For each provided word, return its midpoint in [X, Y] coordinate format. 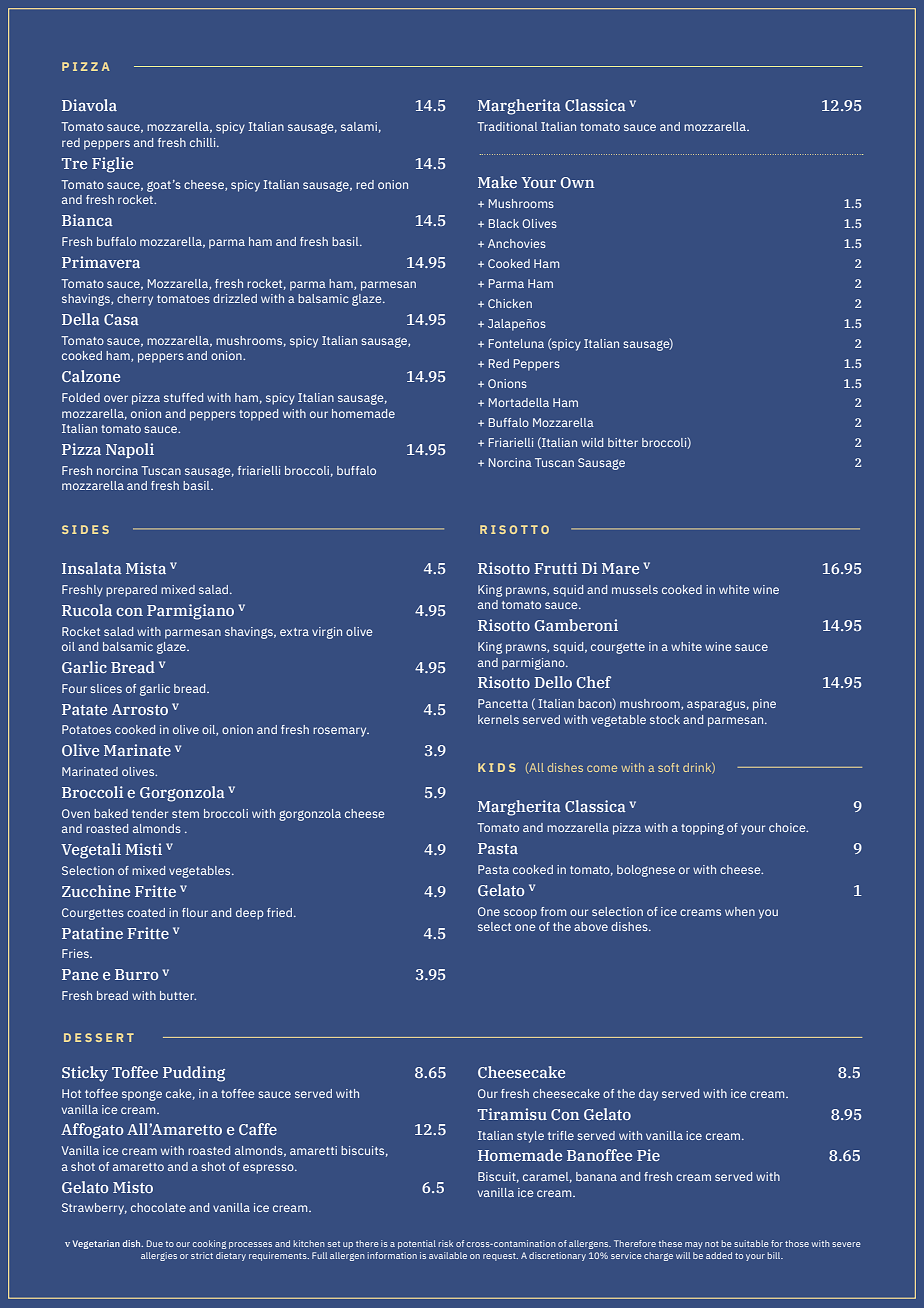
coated [146, 912]
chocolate [158, 1207]
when [740, 911]
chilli [204, 142]
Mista [146, 568]
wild [592, 442]
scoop [520, 914]
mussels [635, 589]
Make [497, 182]
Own [578, 182]
